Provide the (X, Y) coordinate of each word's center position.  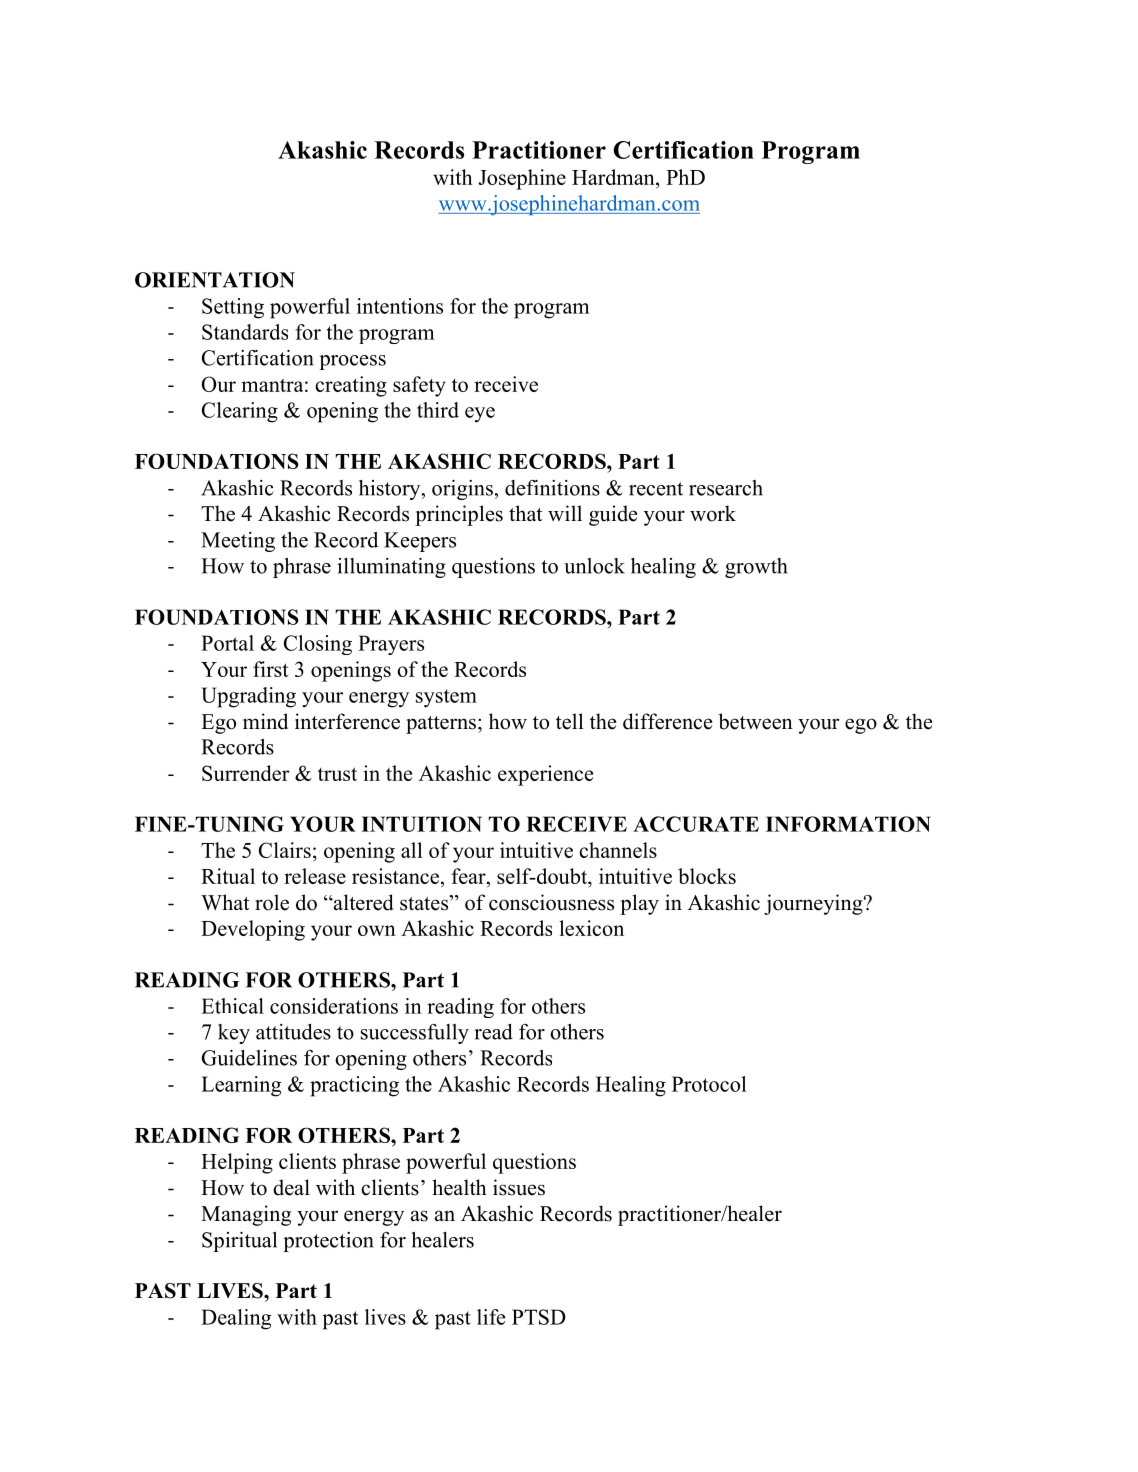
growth (756, 568)
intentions (400, 306)
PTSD (539, 1317)
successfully (415, 1034)
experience (545, 775)
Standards (245, 332)
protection (328, 1242)
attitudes (293, 1032)
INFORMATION (848, 824)
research (726, 488)
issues (519, 1187)
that (526, 513)
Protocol (709, 1084)
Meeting (238, 542)
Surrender (246, 773)
